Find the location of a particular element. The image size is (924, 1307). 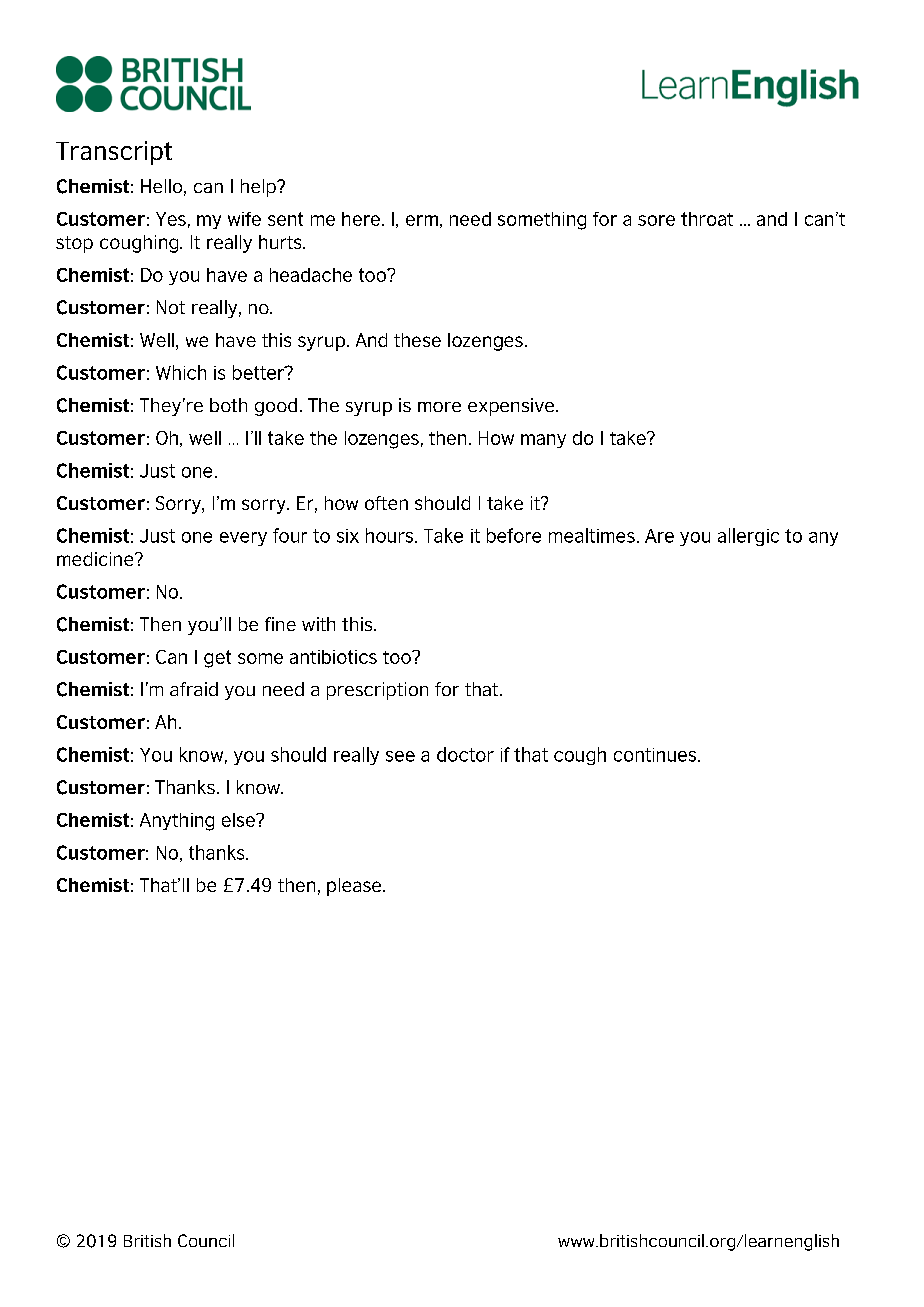

medicine is located at coordinates (96, 559).
